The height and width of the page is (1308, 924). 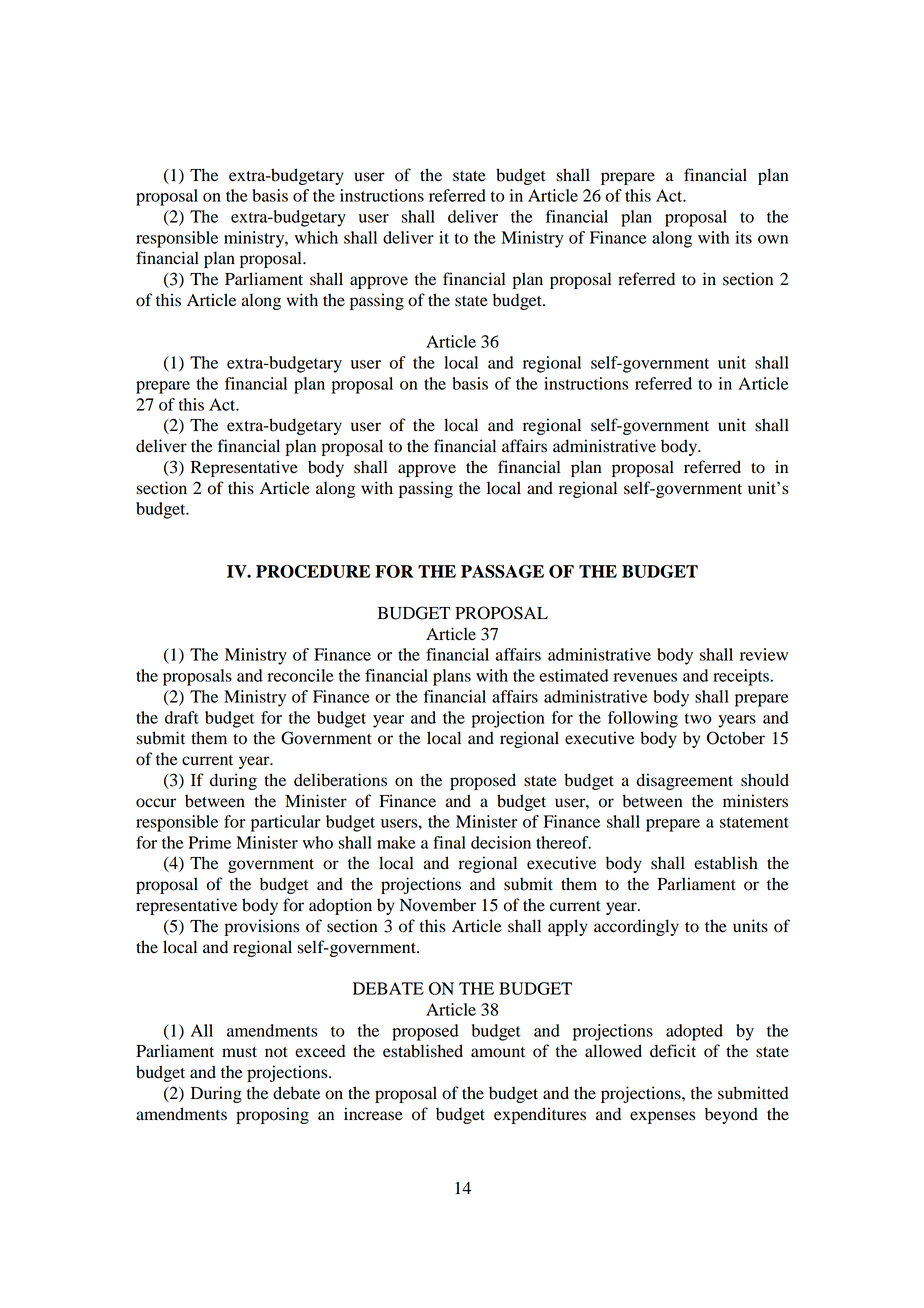 I want to click on review, so click(x=764, y=654).
